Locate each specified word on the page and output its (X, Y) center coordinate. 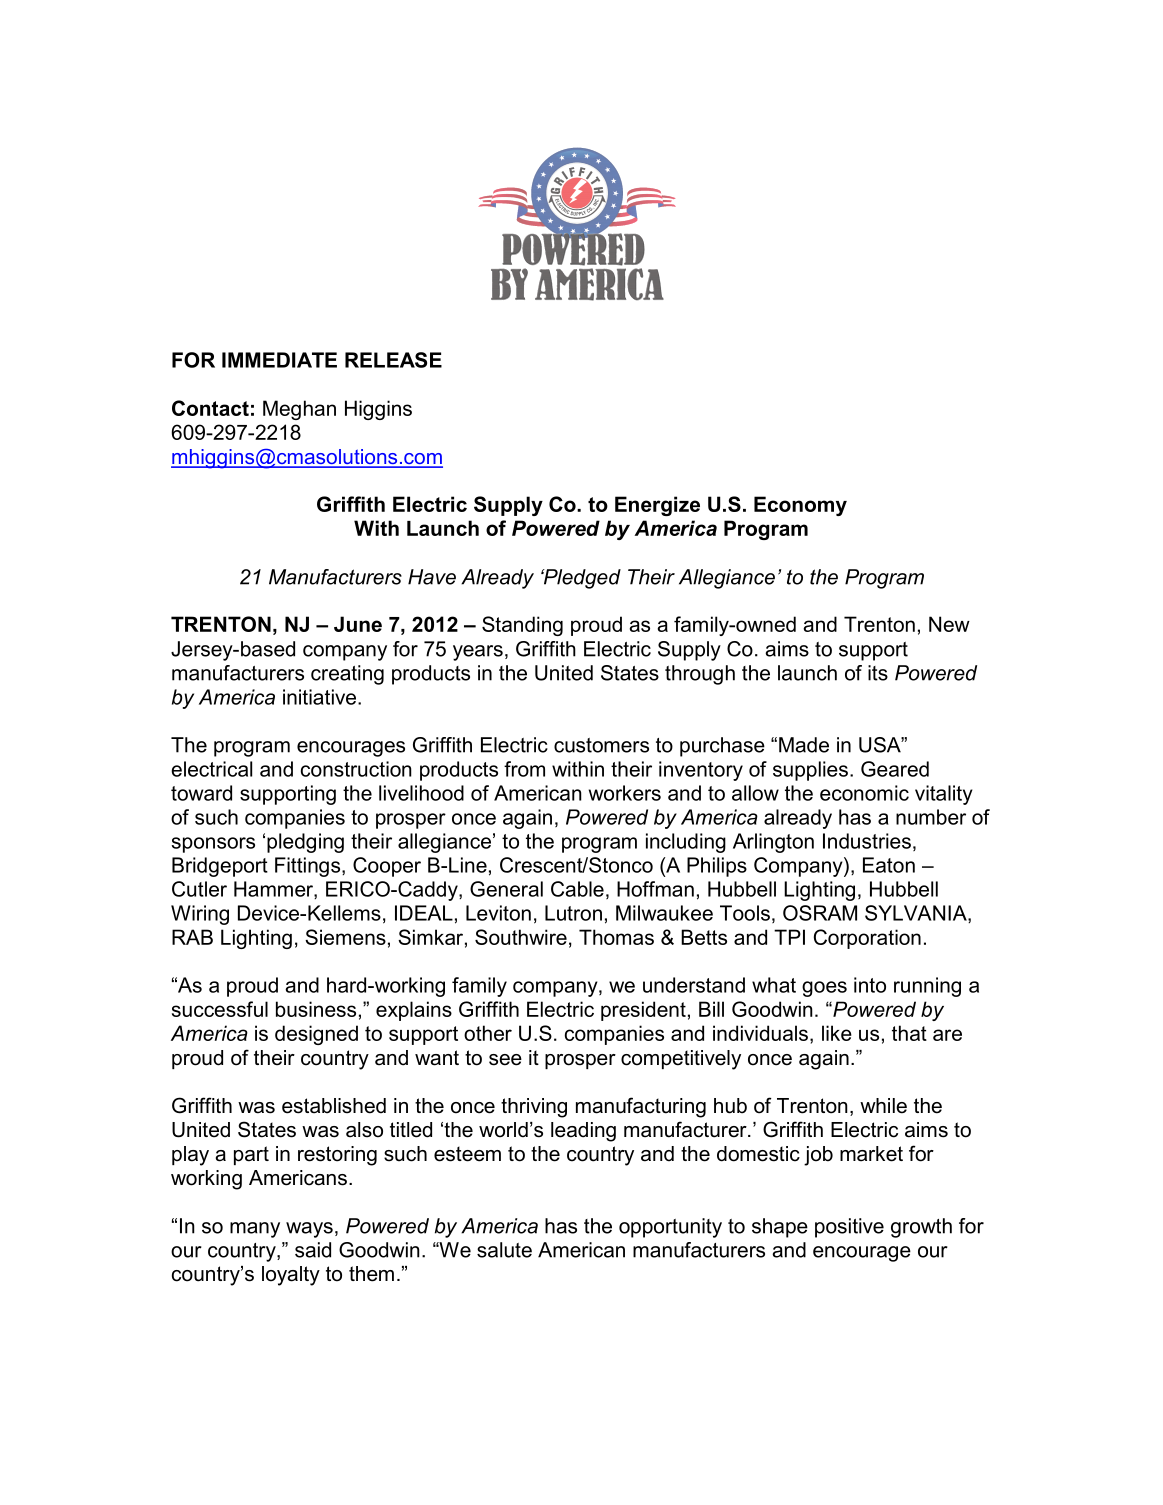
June (358, 624)
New (949, 624)
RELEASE (393, 360)
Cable (577, 889)
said (313, 1250)
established (334, 1106)
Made (804, 745)
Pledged (581, 579)
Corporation (867, 939)
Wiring (200, 915)
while (883, 1106)
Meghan (299, 410)
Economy (800, 506)
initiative (319, 697)
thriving (534, 1108)
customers (601, 745)
